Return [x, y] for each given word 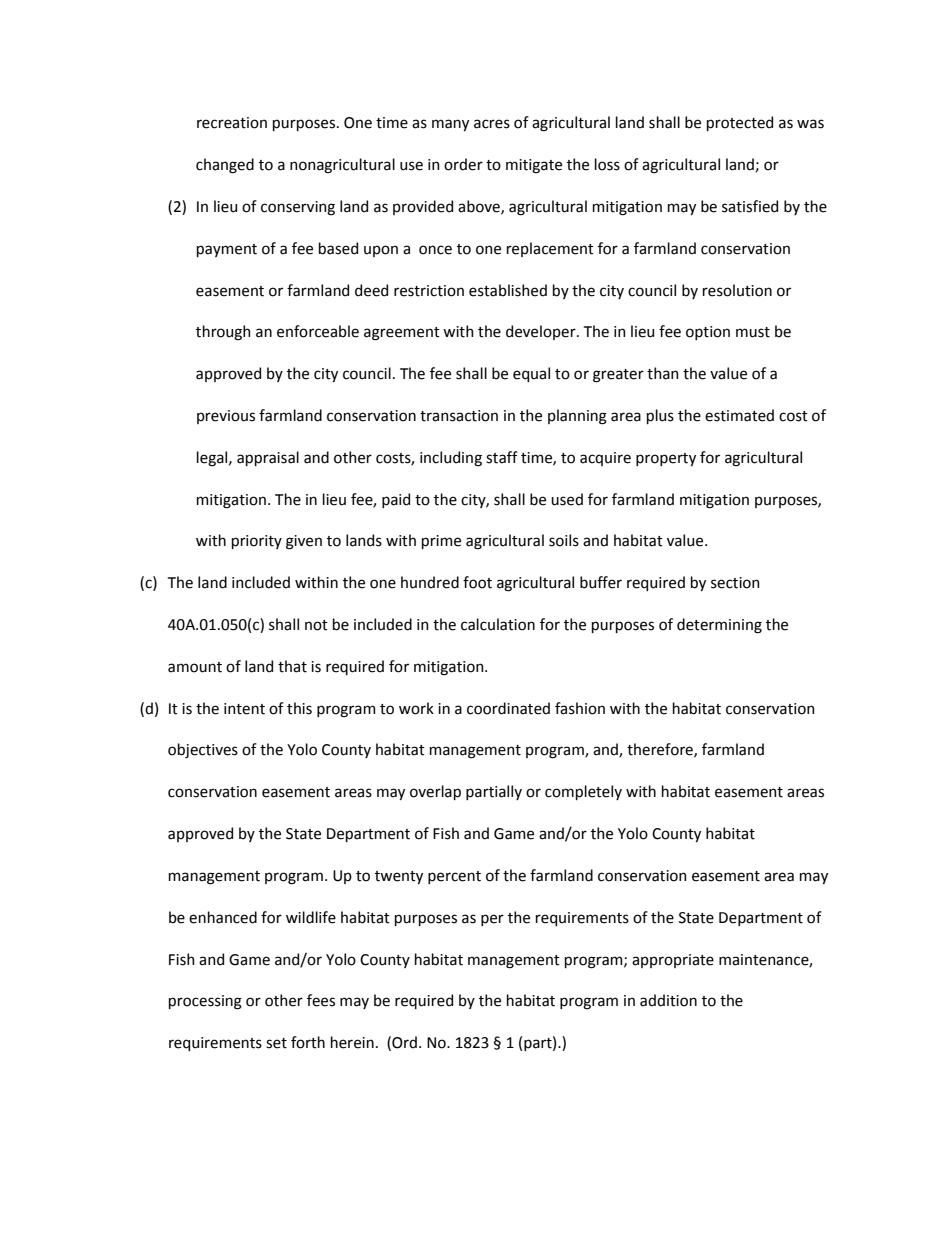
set [276, 1043]
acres [492, 124]
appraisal [268, 458]
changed [225, 166]
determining [719, 626]
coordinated [508, 708]
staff [502, 457]
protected [740, 123]
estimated [739, 415]
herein [352, 1042]
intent [244, 709]
